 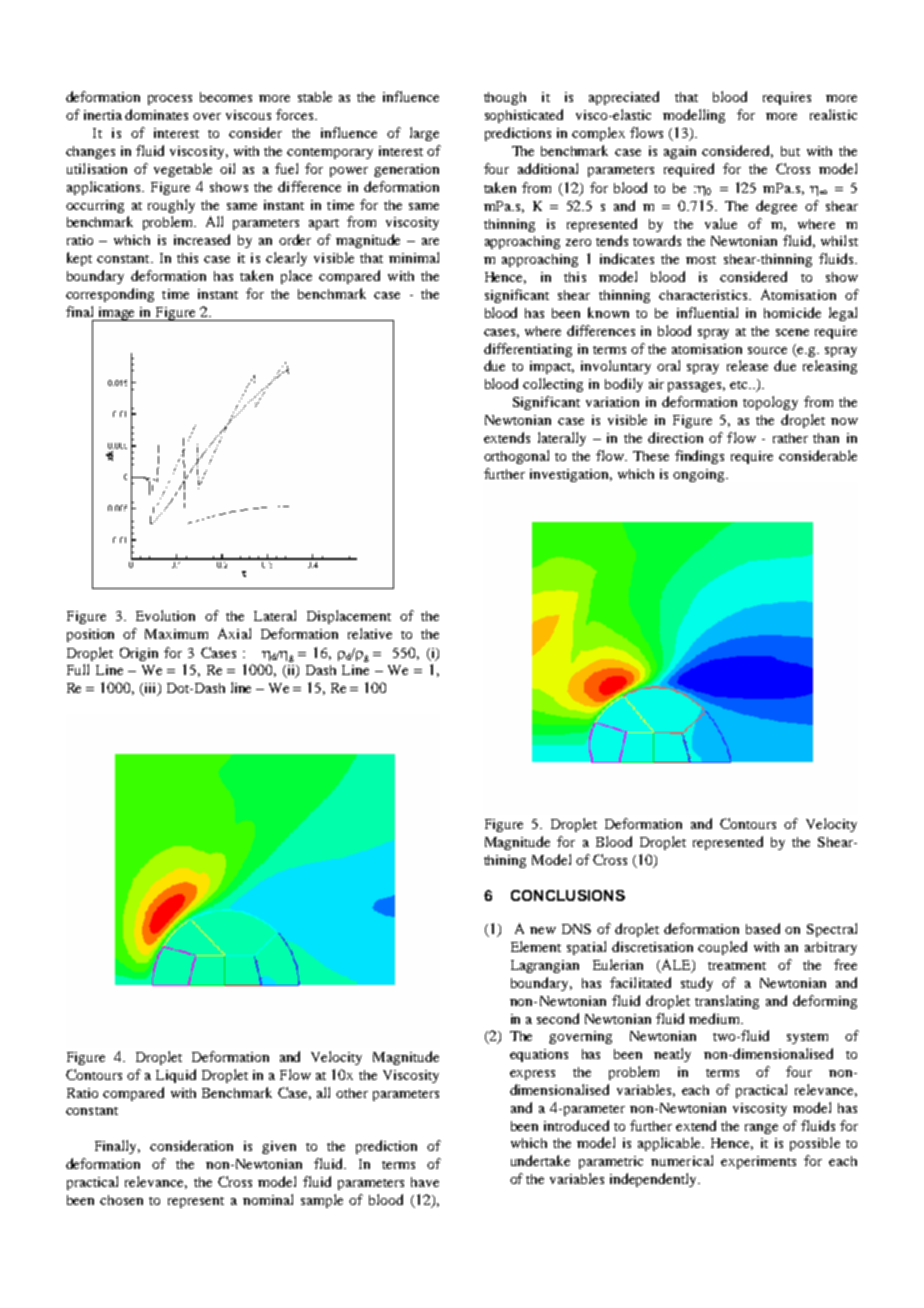 What do you see at coordinates (767, 350) in the screenshot?
I see `source` at bounding box center [767, 350].
